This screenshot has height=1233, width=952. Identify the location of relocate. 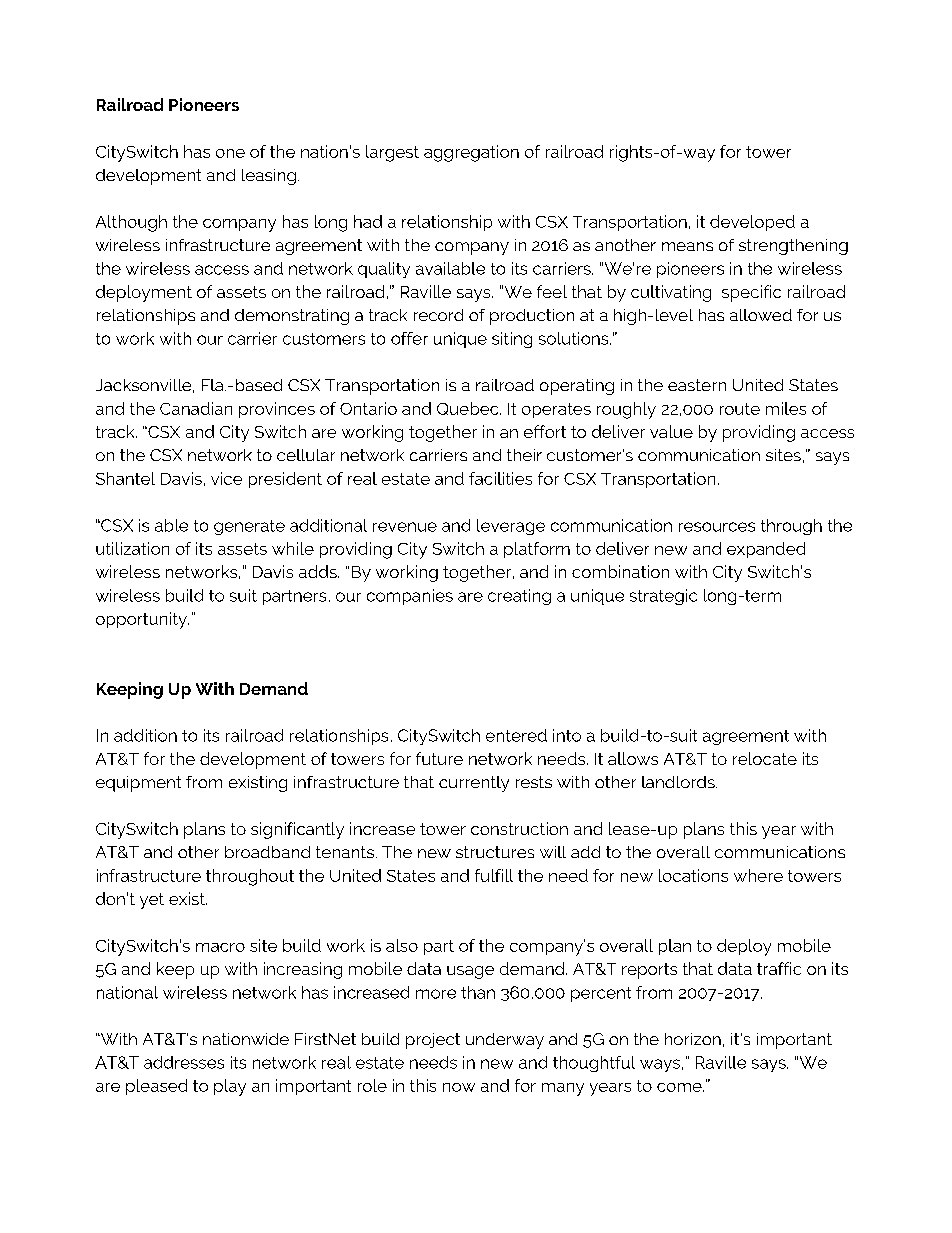
(765, 758).
